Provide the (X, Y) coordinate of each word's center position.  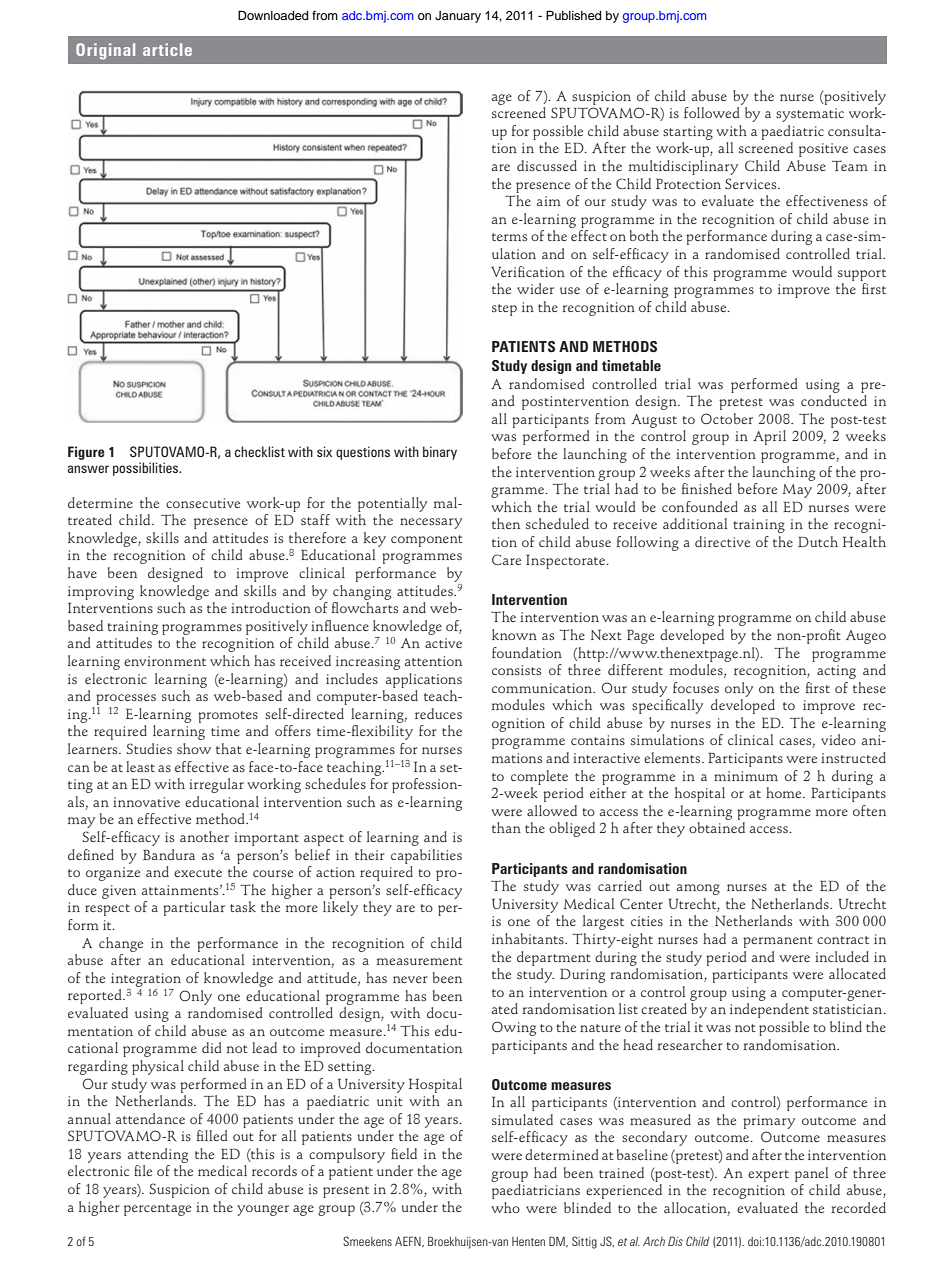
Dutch (818, 541)
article (167, 49)
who (505, 1207)
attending (158, 1155)
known (514, 634)
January (458, 17)
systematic (810, 115)
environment (165, 661)
